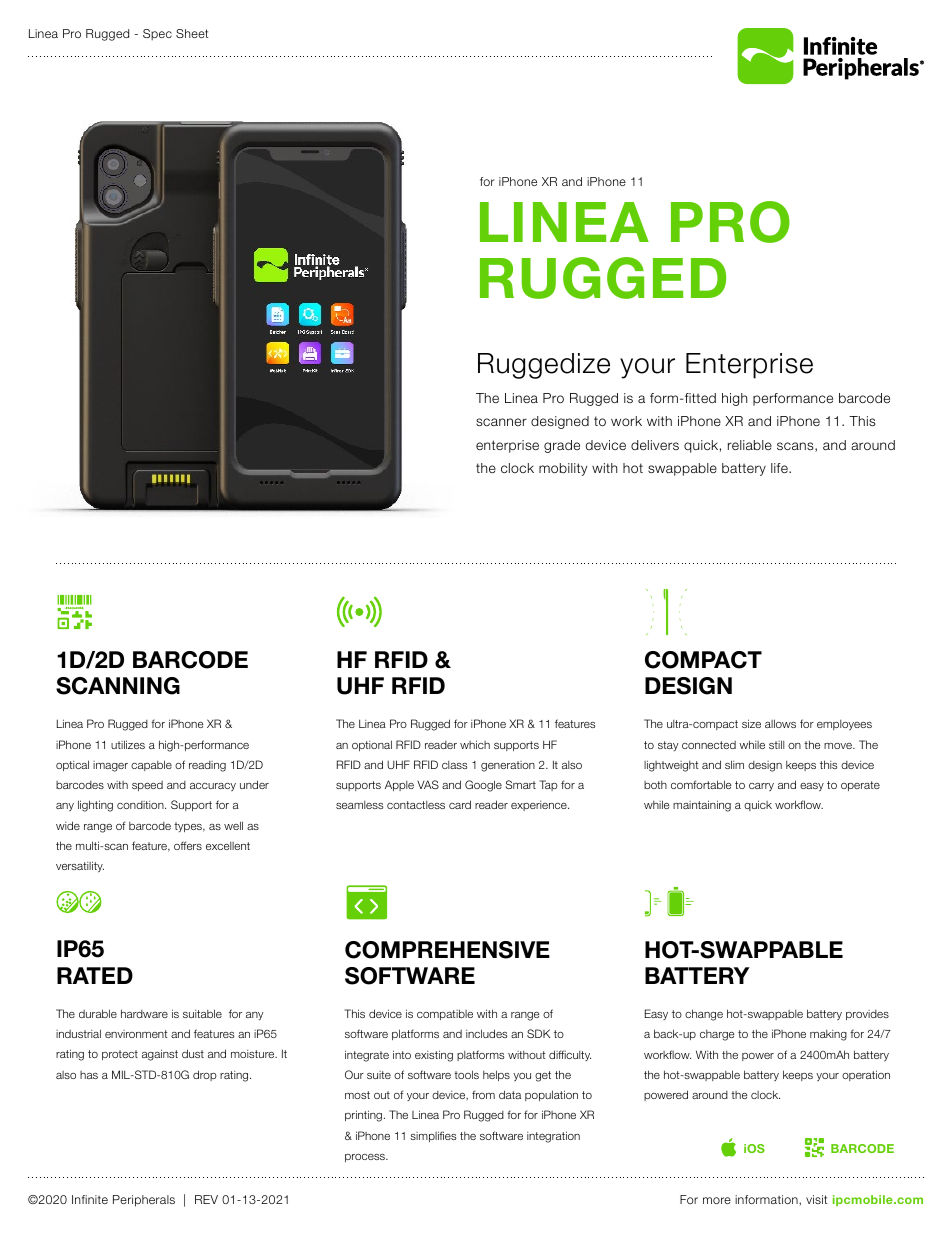  What do you see at coordinates (780, 723) in the document?
I see `allows` at bounding box center [780, 723].
